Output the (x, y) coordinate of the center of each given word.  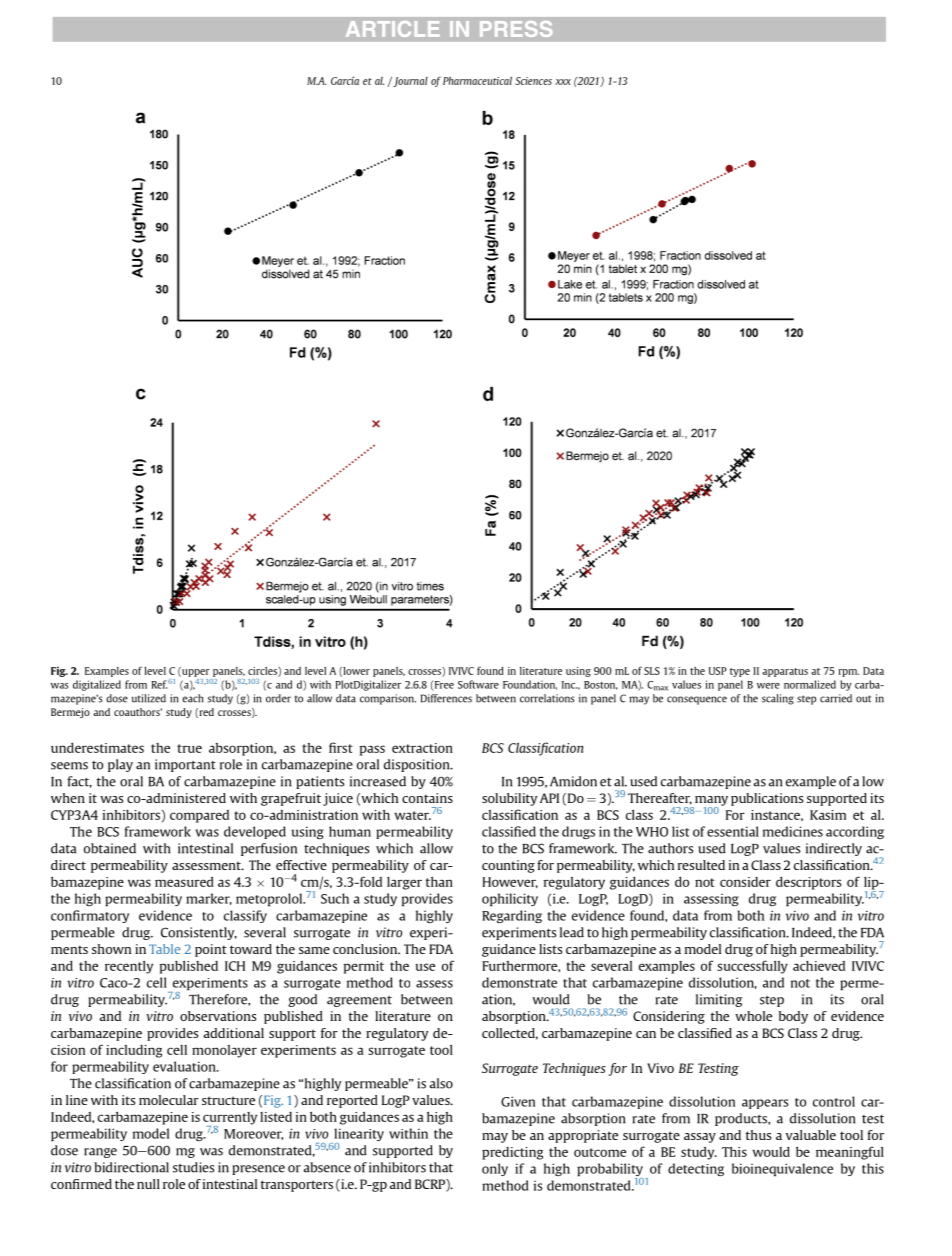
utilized (149, 698)
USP (718, 671)
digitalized (97, 685)
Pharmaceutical (477, 80)
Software (478, 684)
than (439, 882)
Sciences (533, 81)
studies (193, 1167)
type (740, 672)
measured (184, 881)
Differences (446, 698)
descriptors (808, 883)
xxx (563, 82)
